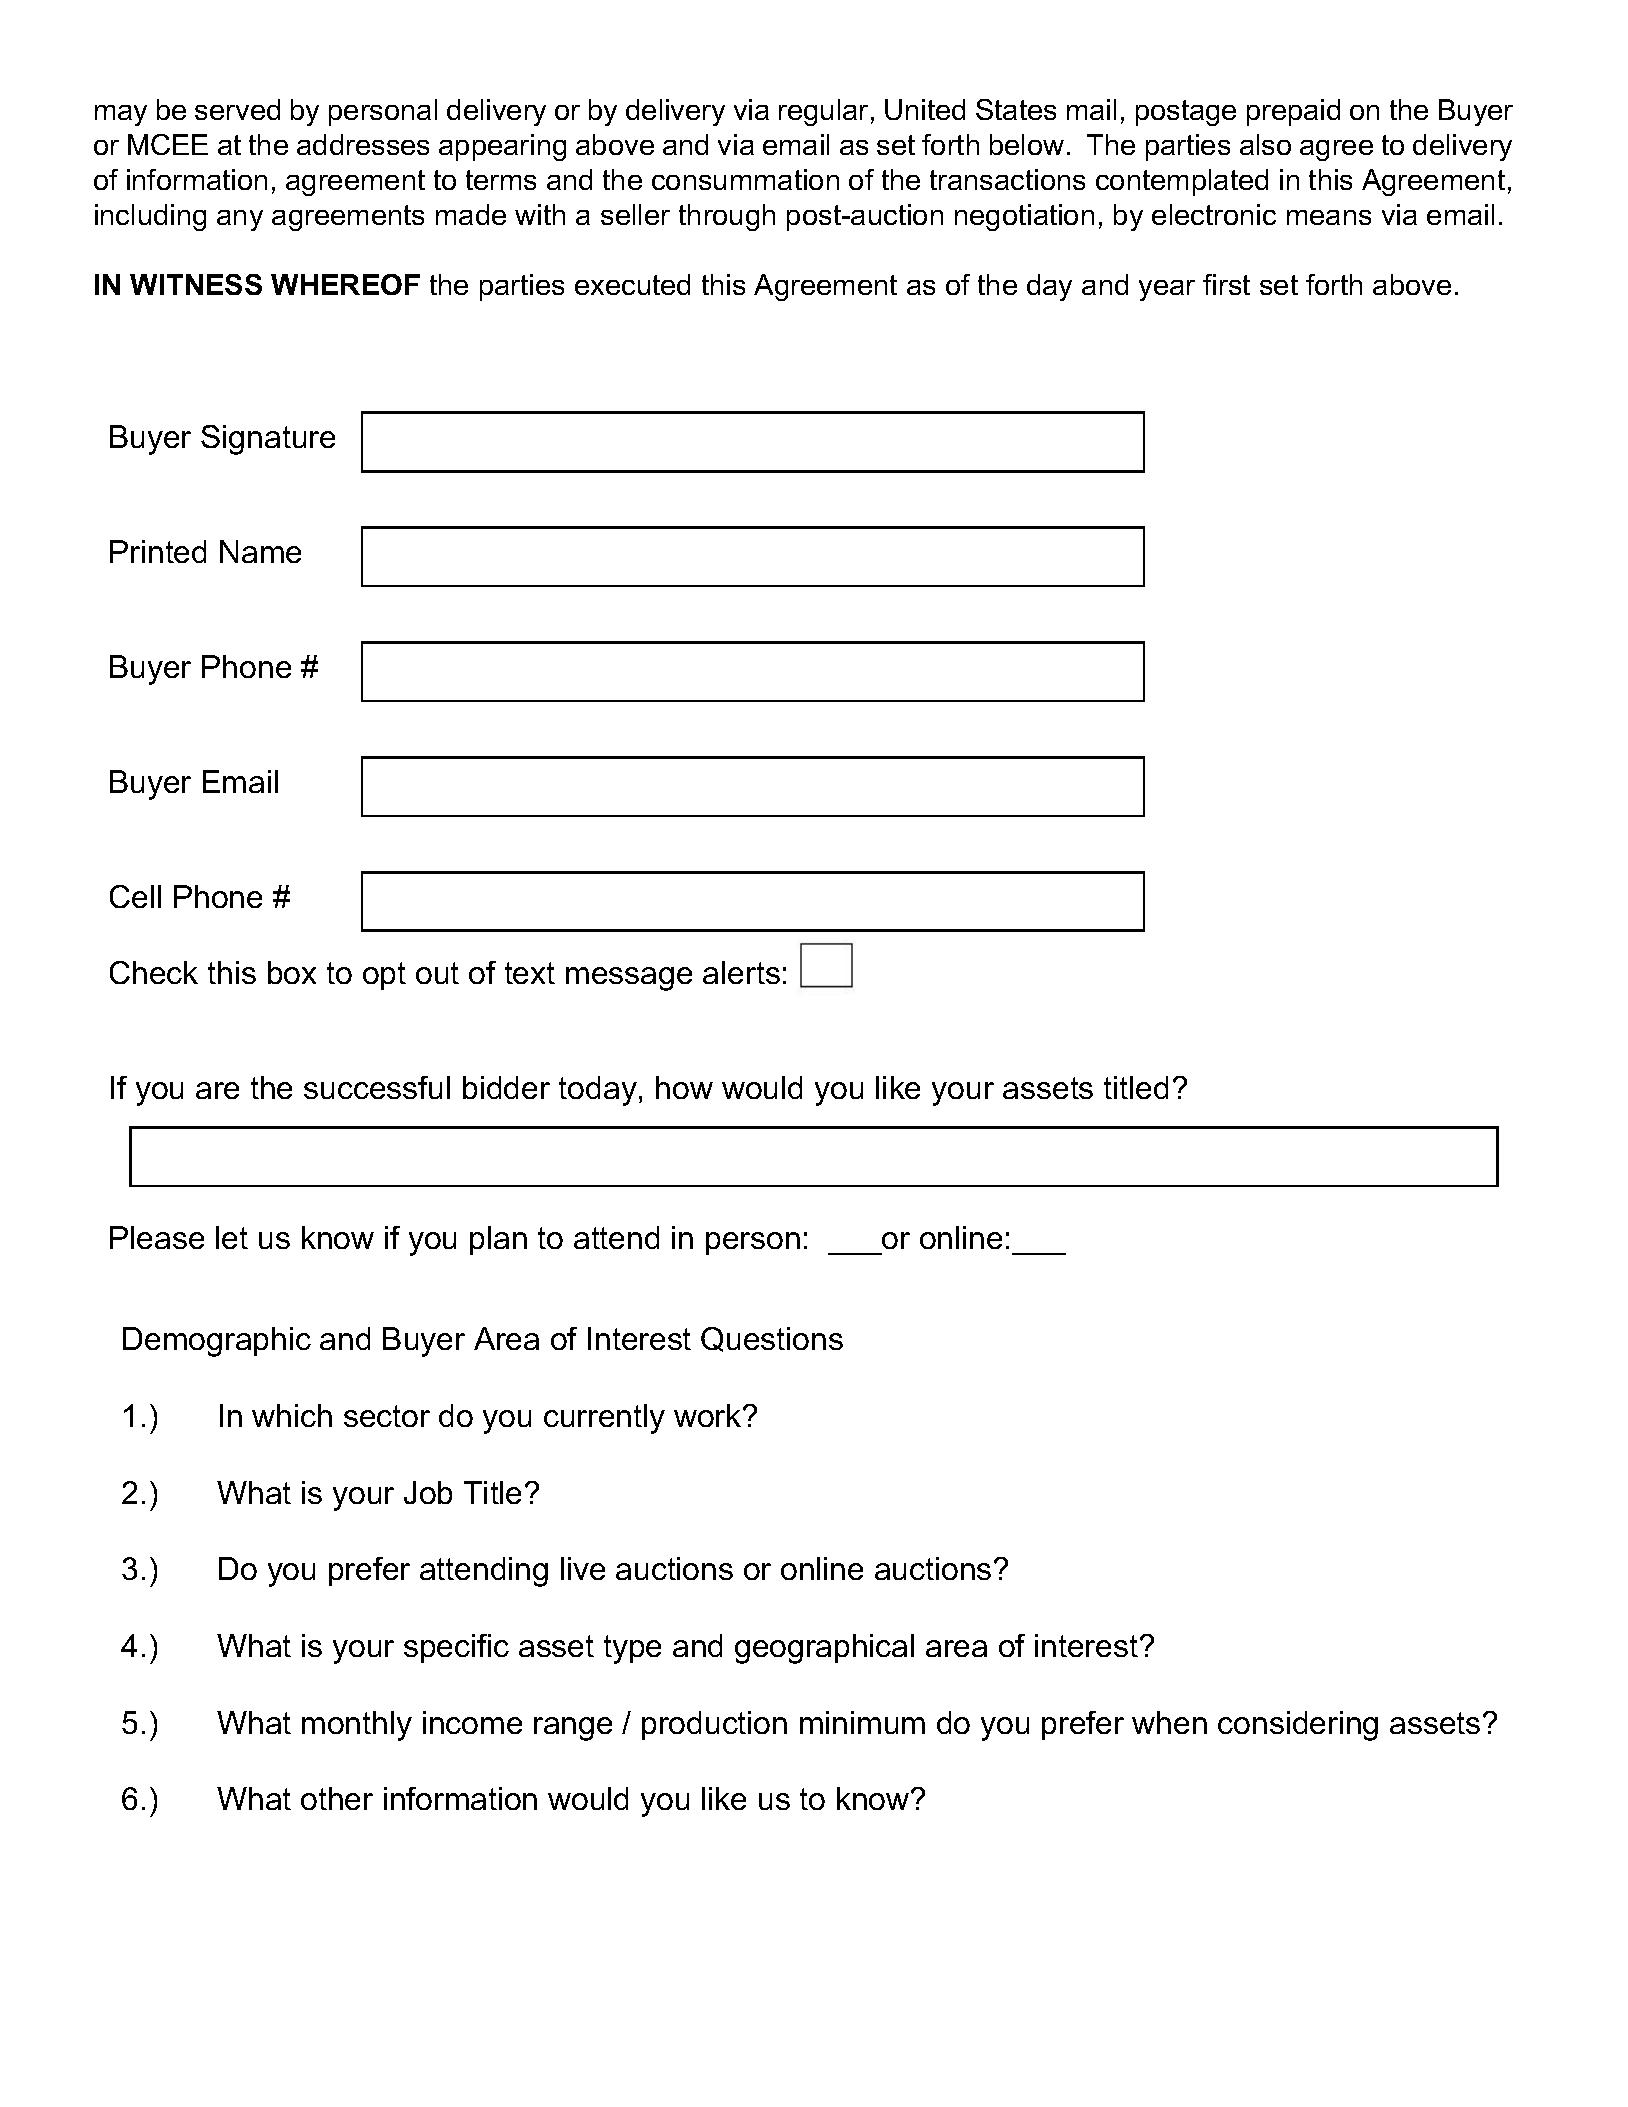 The height and width of the screenshot is (2107, 1628). Describe the element at coordinates (772, 1339) in the screenshot. I see `Questions` at that location.
